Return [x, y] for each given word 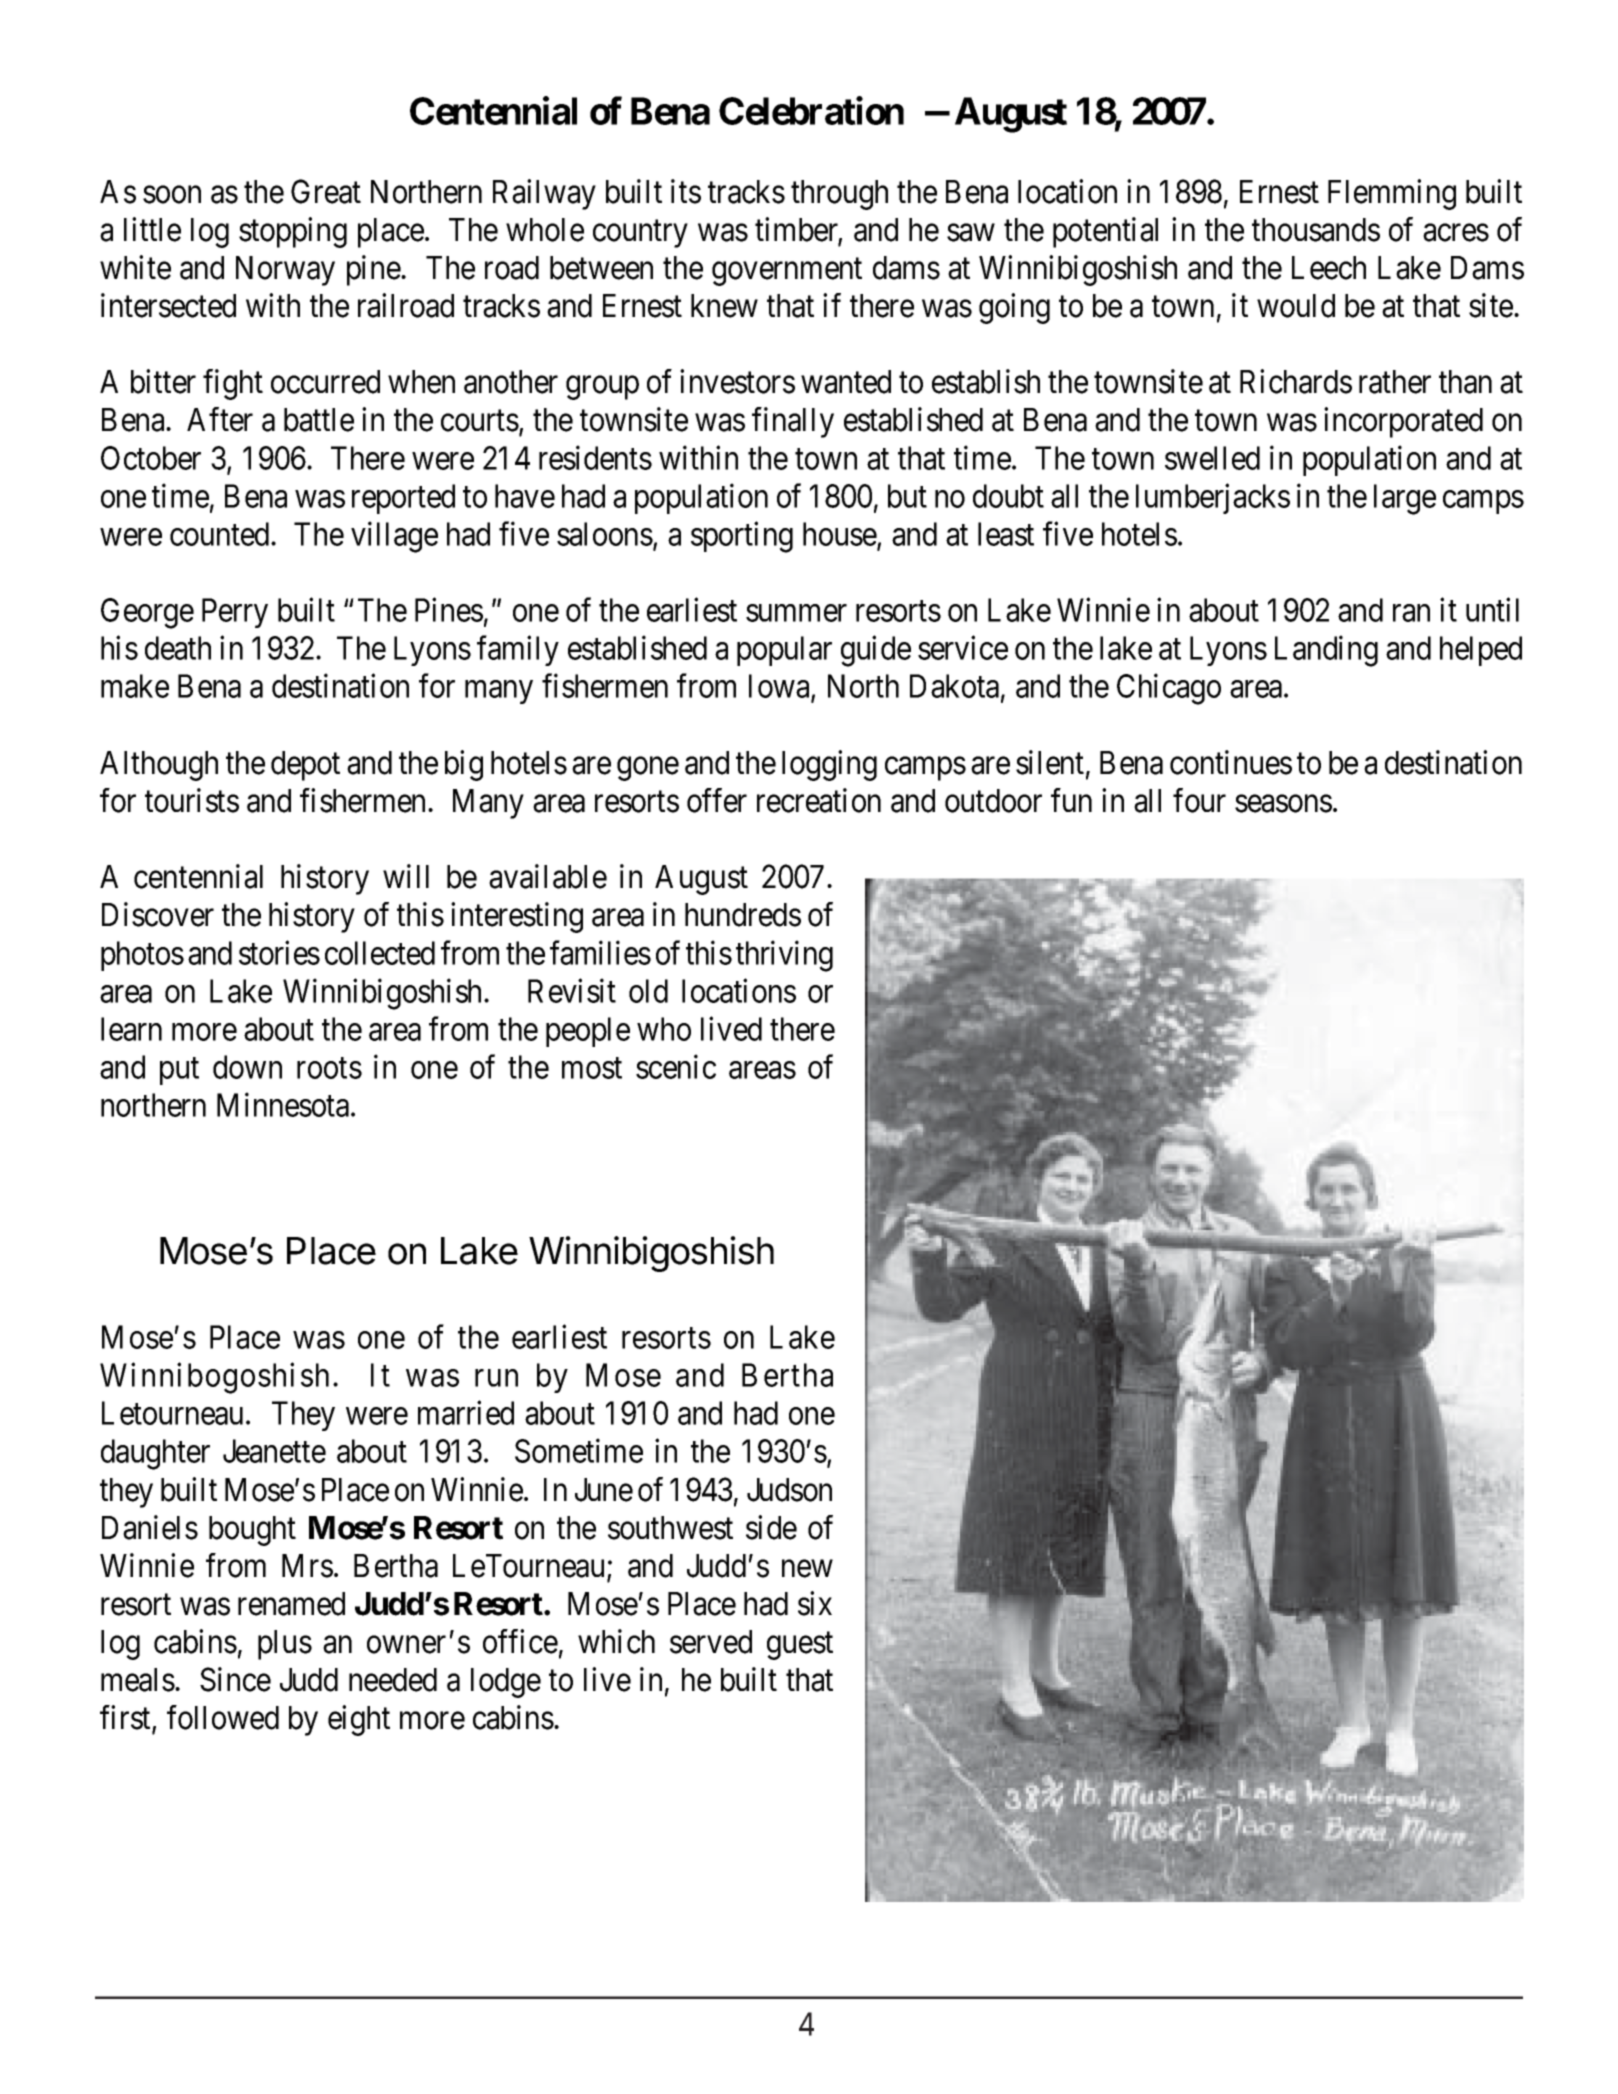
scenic [676, 1067]
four [1199, 800]
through [839, 195]
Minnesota [284, 1105]
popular [784, 651]
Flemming [1392, 194]
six [815, 1603]
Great [326, 191]
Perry [235, 613]
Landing [1326, 651]
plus [285, 1645]
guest [800, 1646]
